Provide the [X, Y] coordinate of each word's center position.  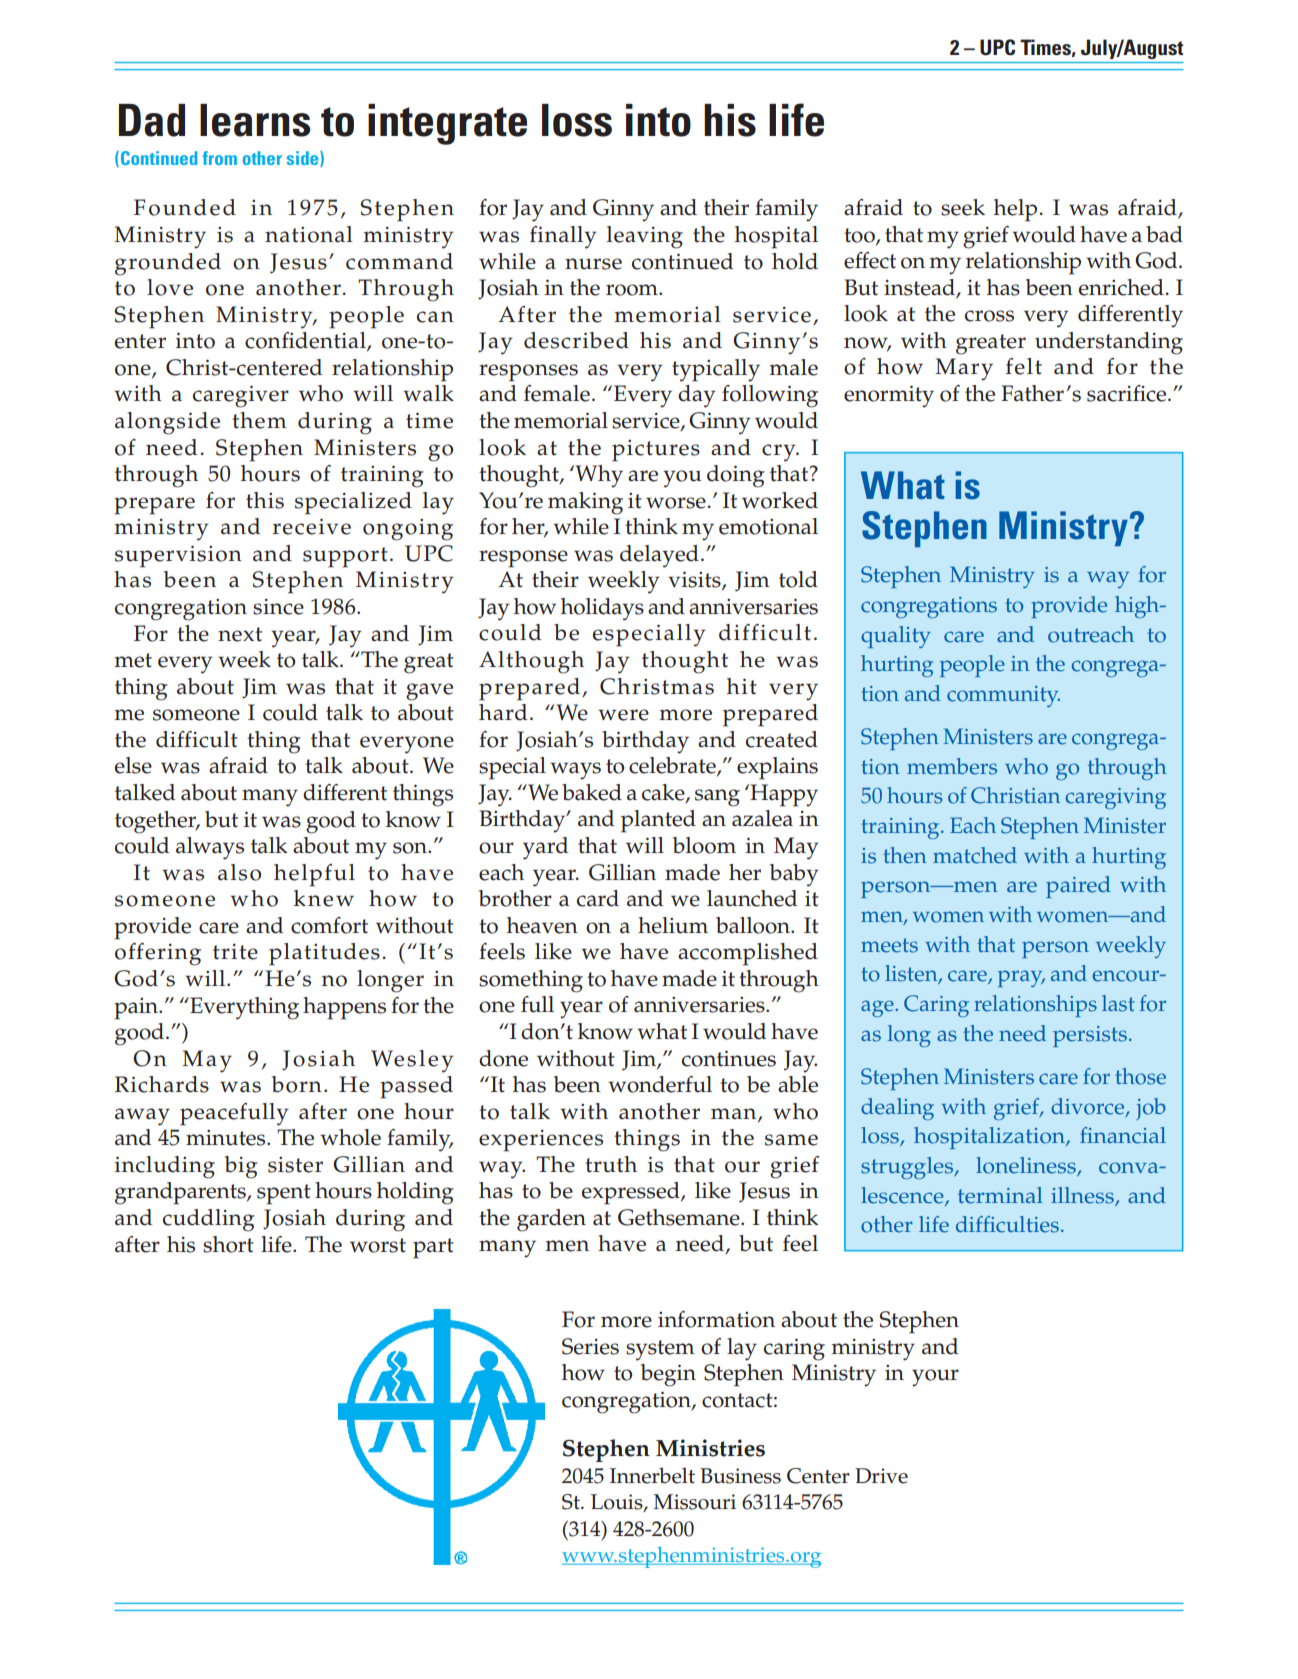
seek [963, 207]
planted [658, 821]
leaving [645, 237]
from [219, 158]
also [239, 872]
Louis [618, 1503]
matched [975, 855]
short [228, 1244]
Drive [881, 1476]
